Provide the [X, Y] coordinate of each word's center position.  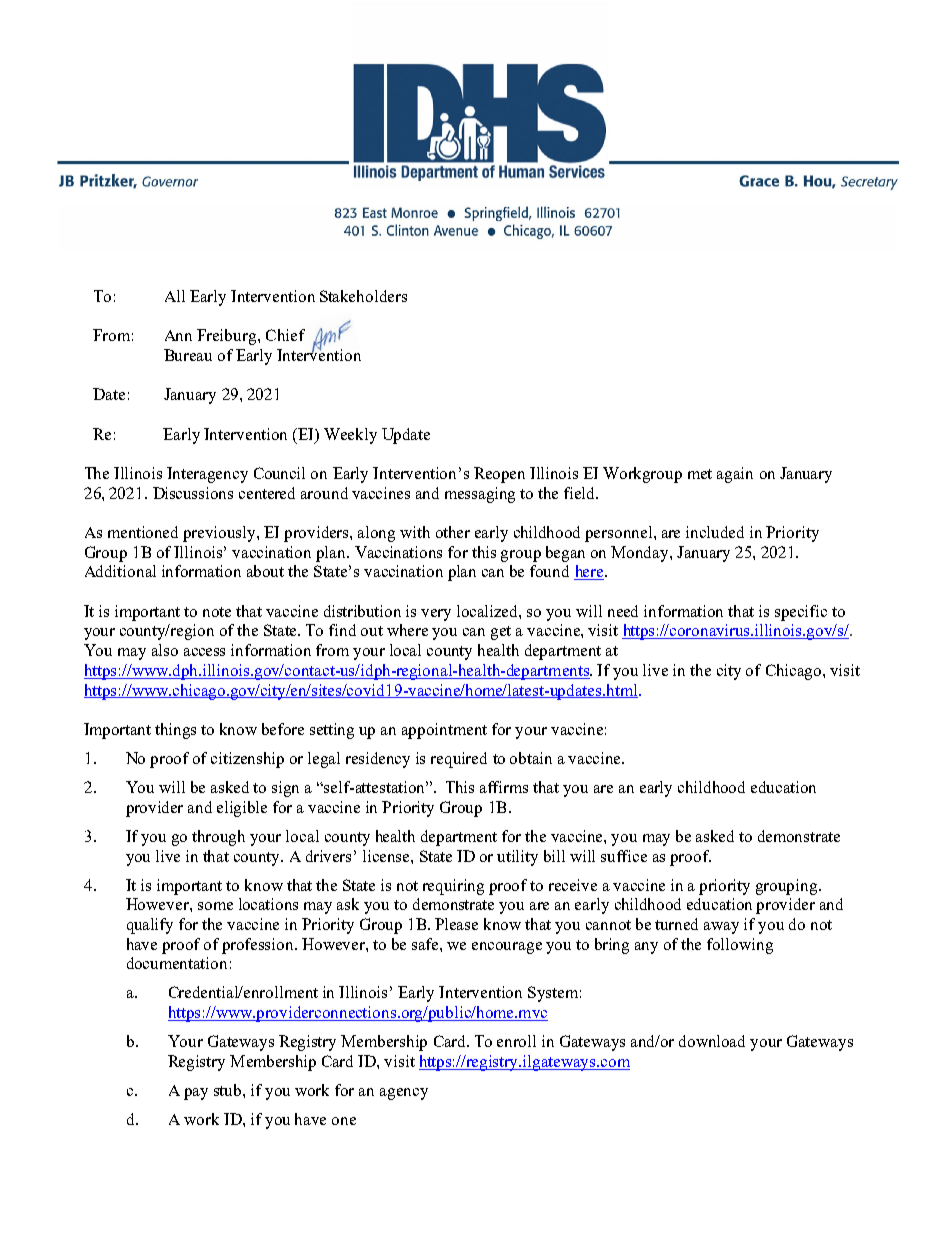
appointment [444, 731]
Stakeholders [363, 296]
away [721, 928]
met [700, 474]
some [215, 906]
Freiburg [228, 337]
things [175, 731]
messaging [480, 495]
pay [196, 1094]
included [715, 532]
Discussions [193, 493]
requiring [453, 887]
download [712, 1041]
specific [801, 613]
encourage [507, 948]
